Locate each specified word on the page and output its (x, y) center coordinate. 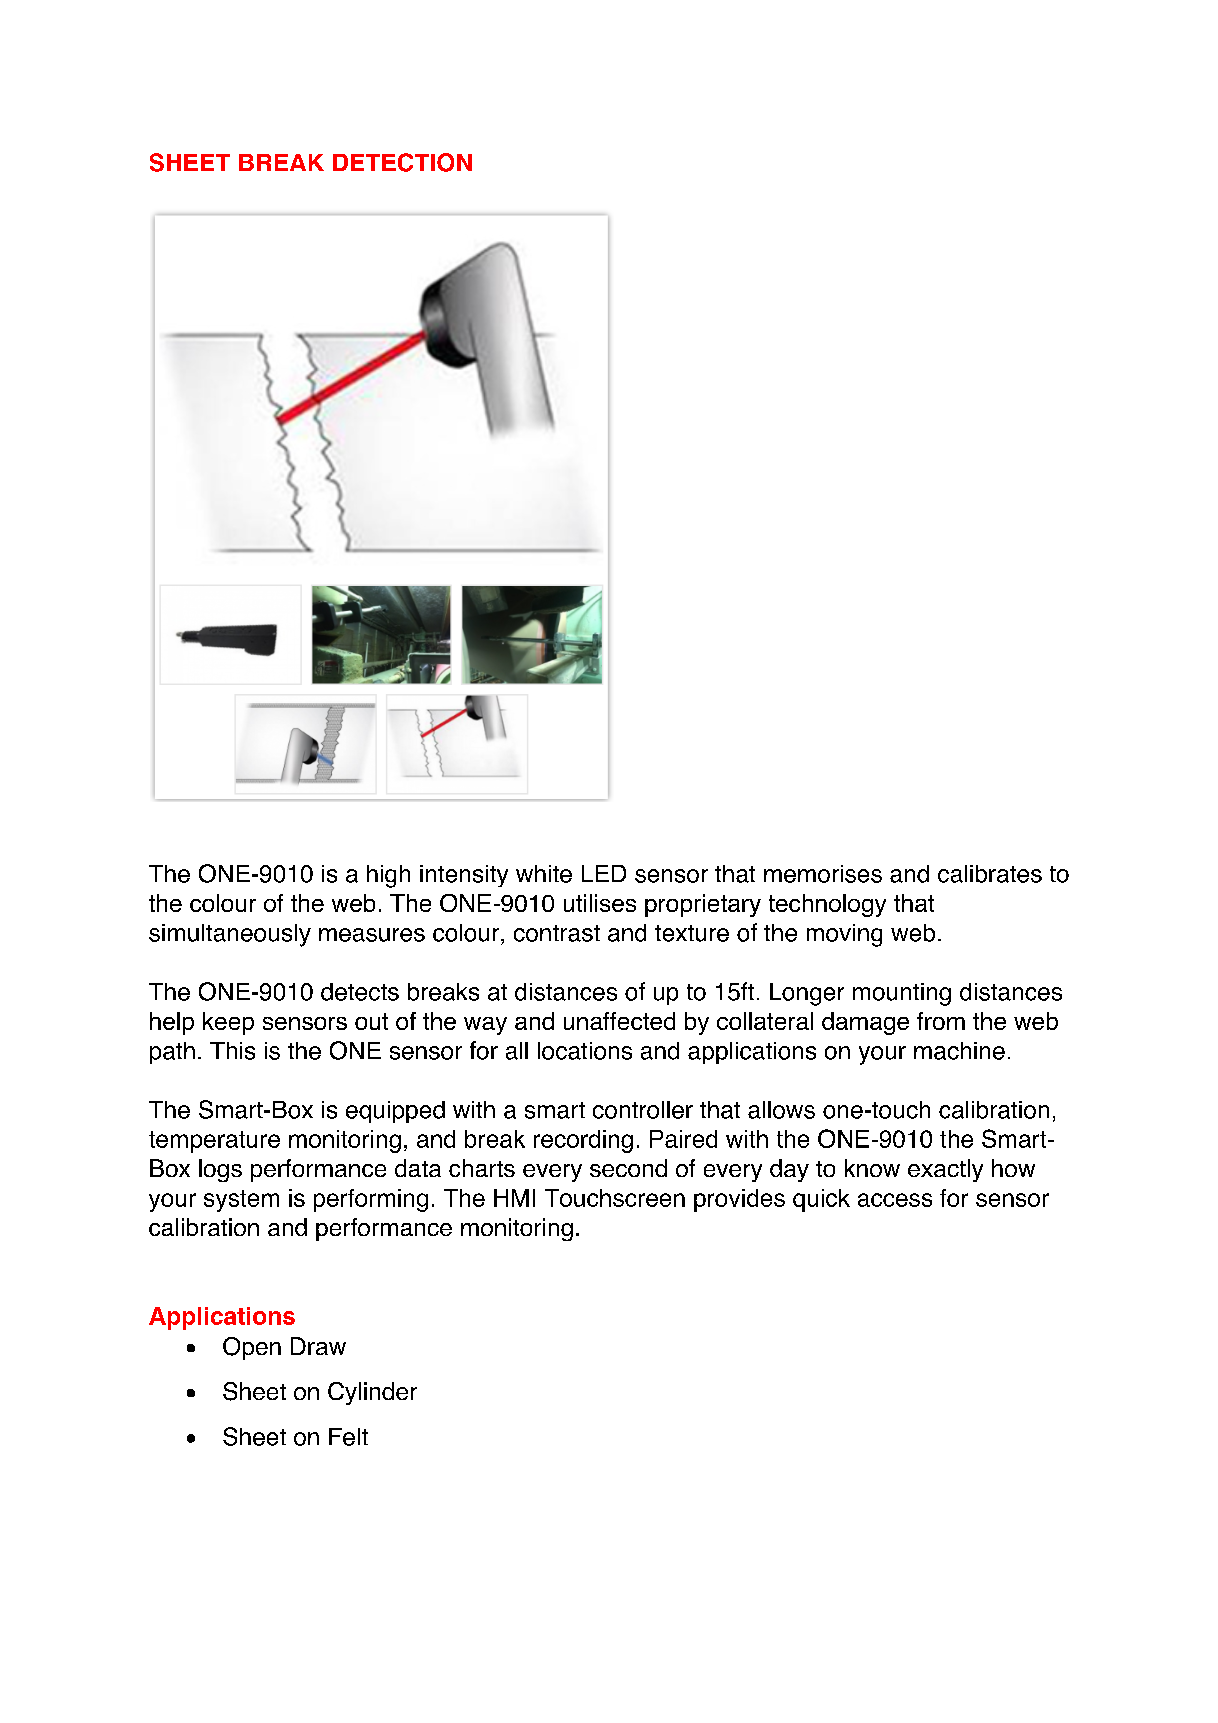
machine (959, 1051)
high (388, 876)
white (544, 874)
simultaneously (230, 935)
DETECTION (402, 162)
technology (827, 905)
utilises (600, 903)
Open (252, 1348)
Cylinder (372, 1393)
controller (643, 1110)
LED (604, 873)
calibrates (990, 874)
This (232, 1051)
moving (844, 935)
